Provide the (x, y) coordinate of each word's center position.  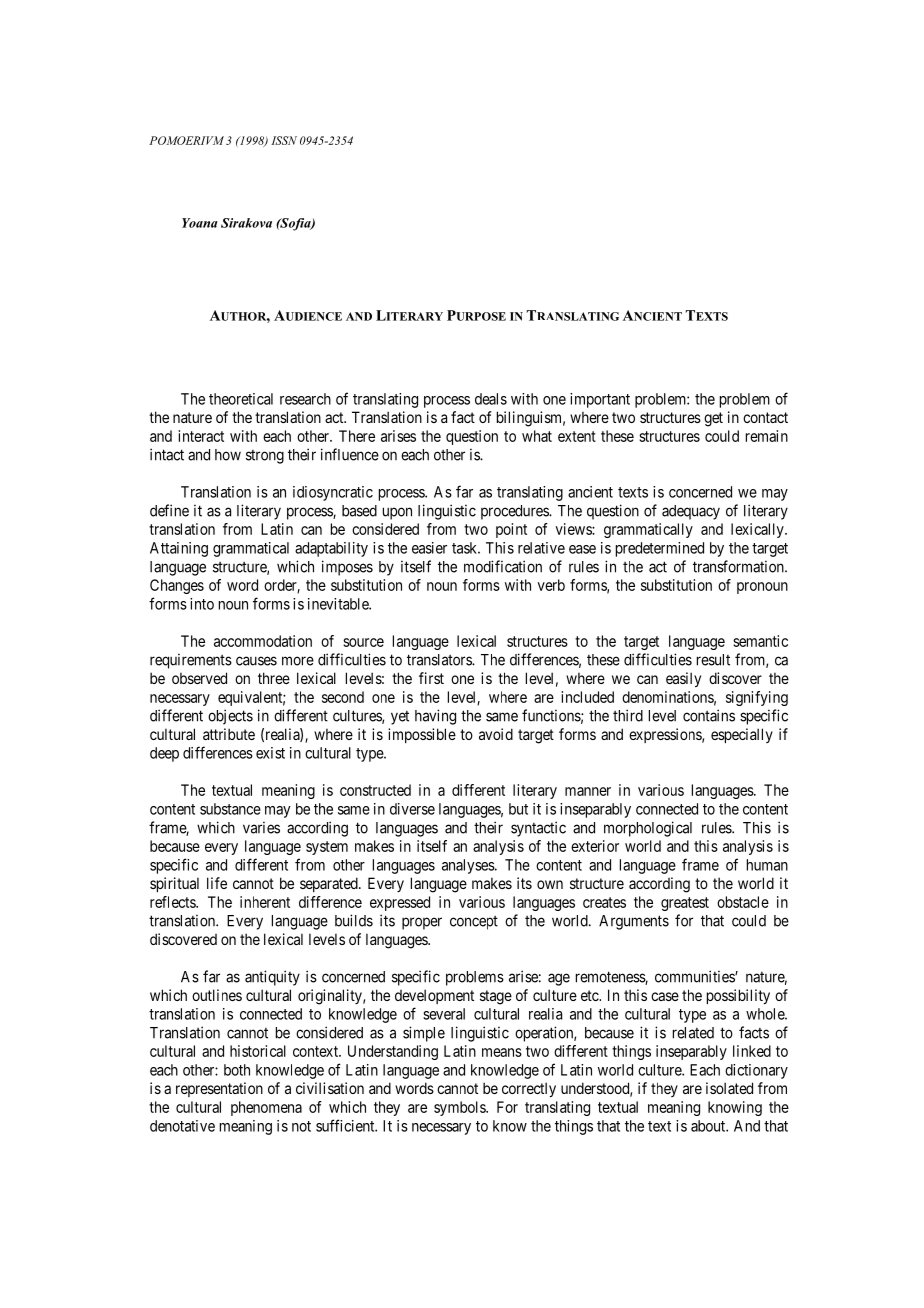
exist (270, 753)
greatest (685, 904)
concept (474, 923)
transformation (739, 566)
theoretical (241, 399)
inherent (265, 902)
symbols (460, 1108)
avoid (496, 734)
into (202, 604)
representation (219, 1089)
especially (742, 735)
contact (765, 417)
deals (491, 399)
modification (503, 566)
